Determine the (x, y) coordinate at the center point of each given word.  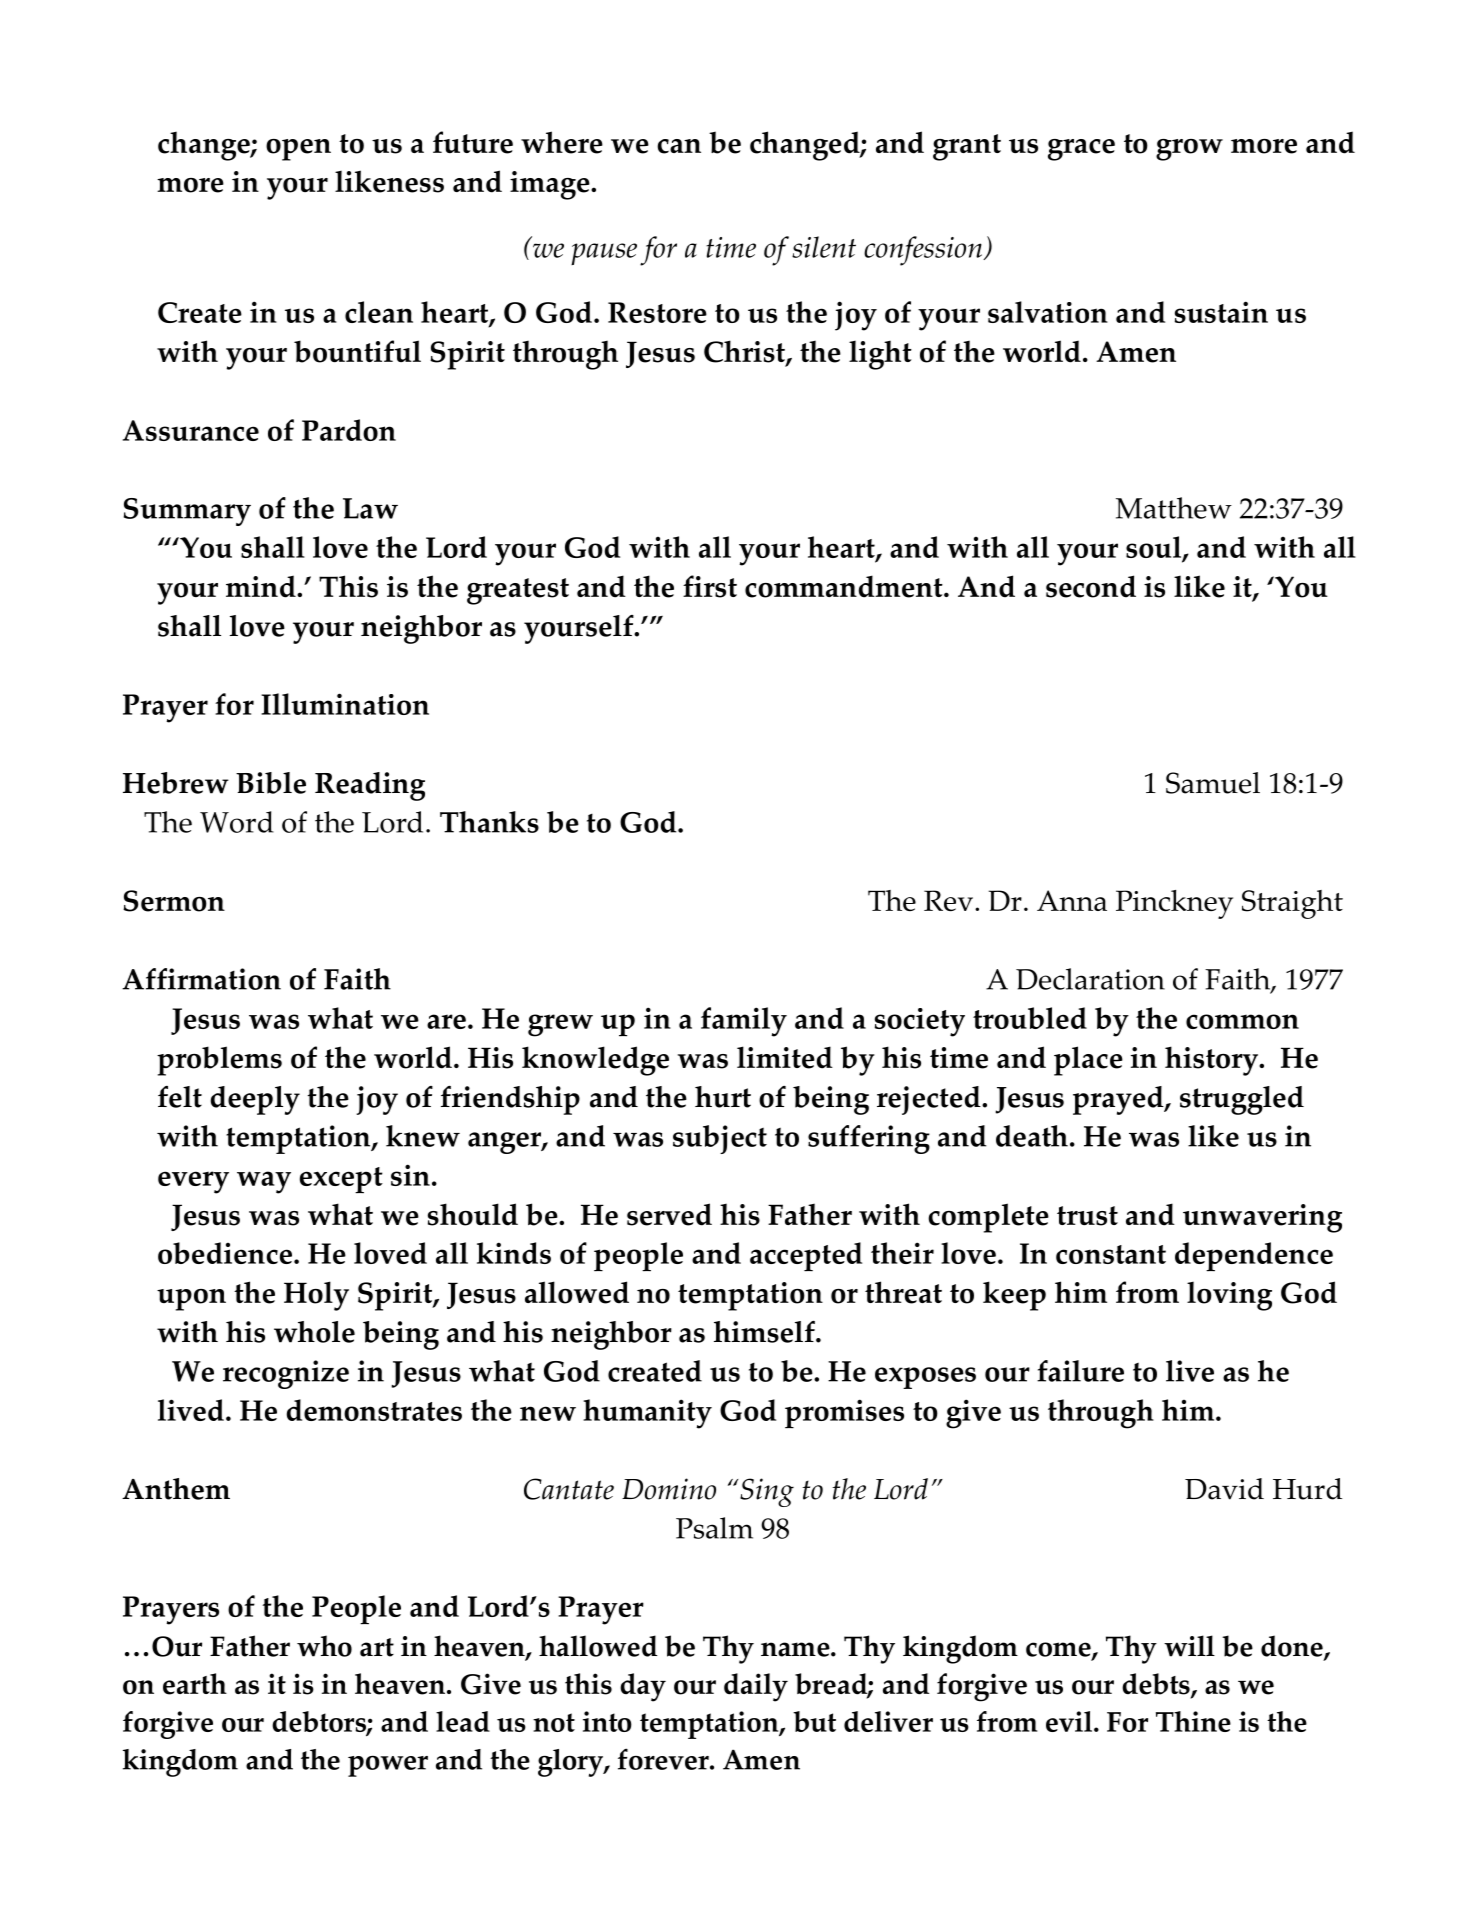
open (298, 150)
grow (1189, 150)
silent (824, 247)
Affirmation (201, 979)
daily (756, 1687)
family (744, 1022)
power (388, 1766)
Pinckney (1174, 904)
